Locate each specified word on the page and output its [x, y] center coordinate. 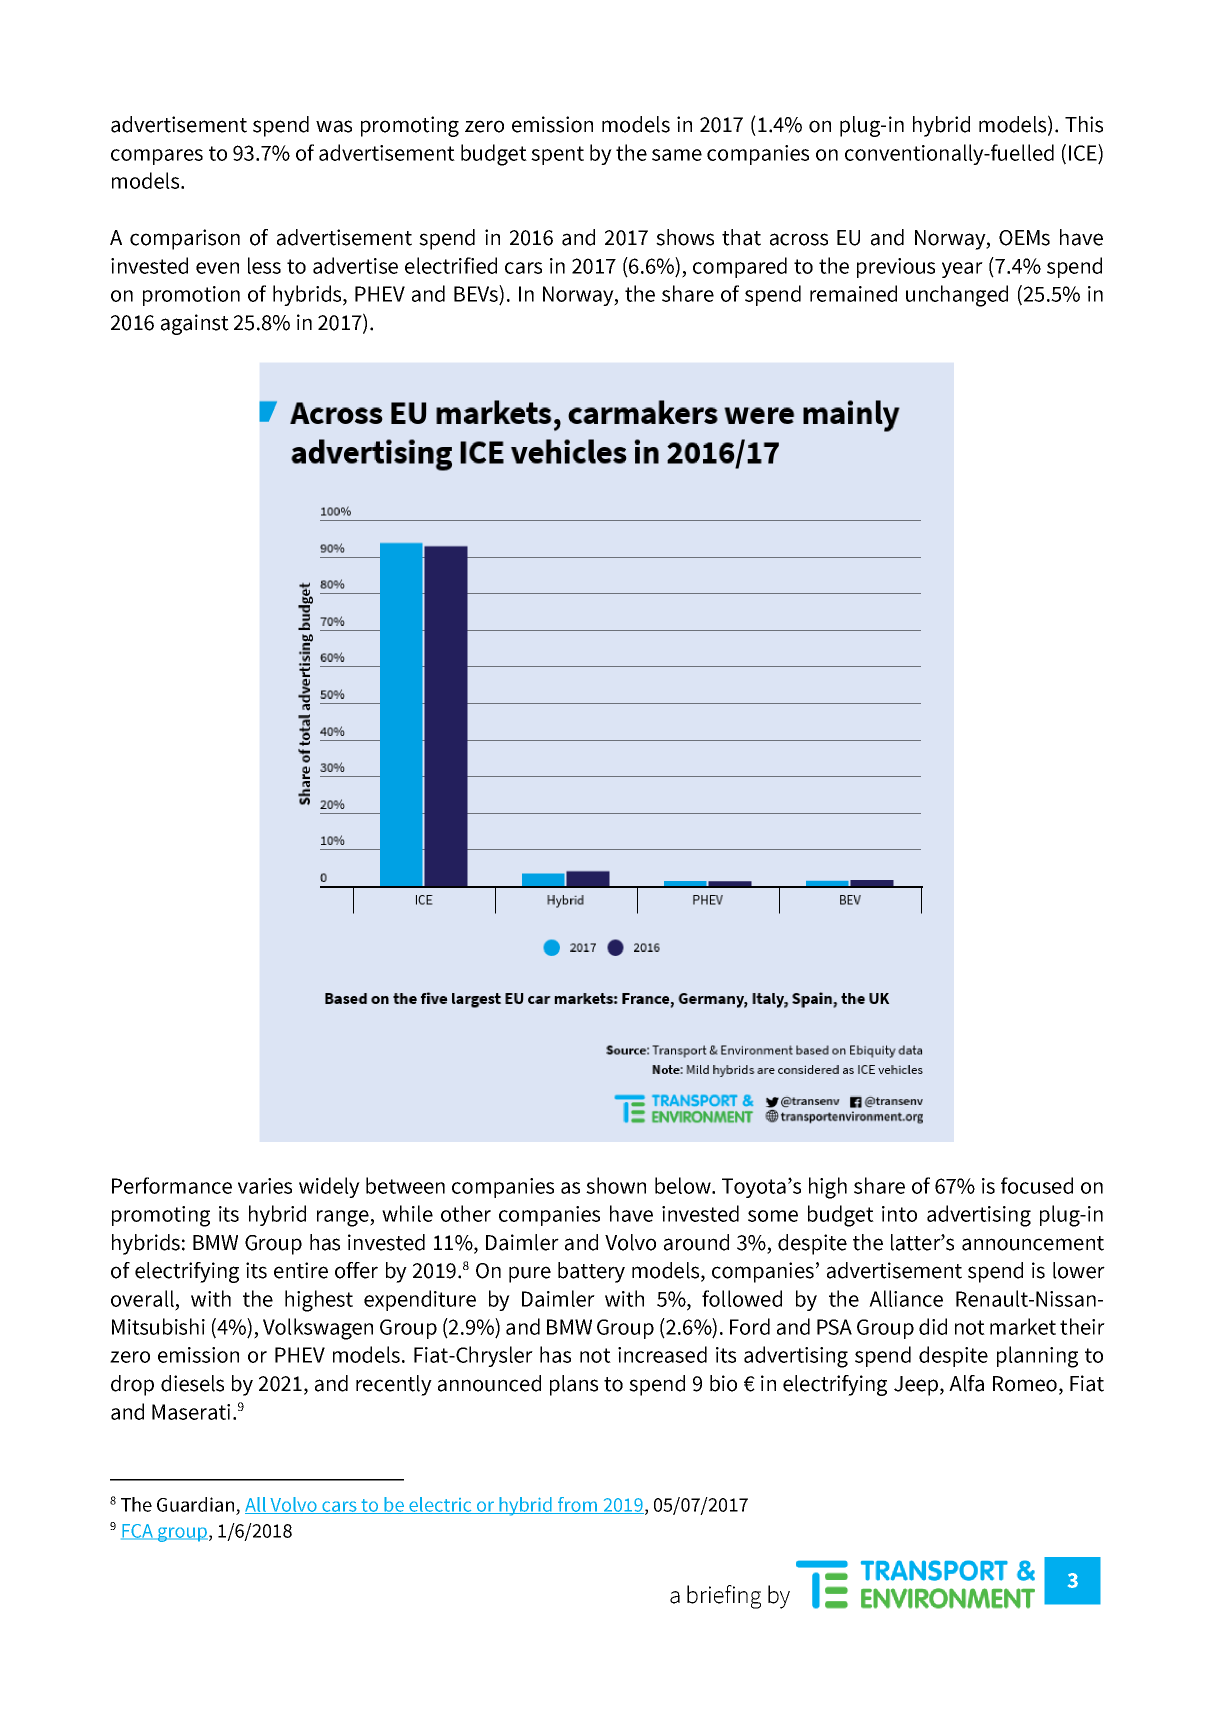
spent [557, 155]
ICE [1084, 152]
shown [616, 1185]
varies [265, 1186]
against [195, 324]
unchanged [957, 296]
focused [1037, 1185]
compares [157, 157]
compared [740, 267]
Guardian [195, 1504]
